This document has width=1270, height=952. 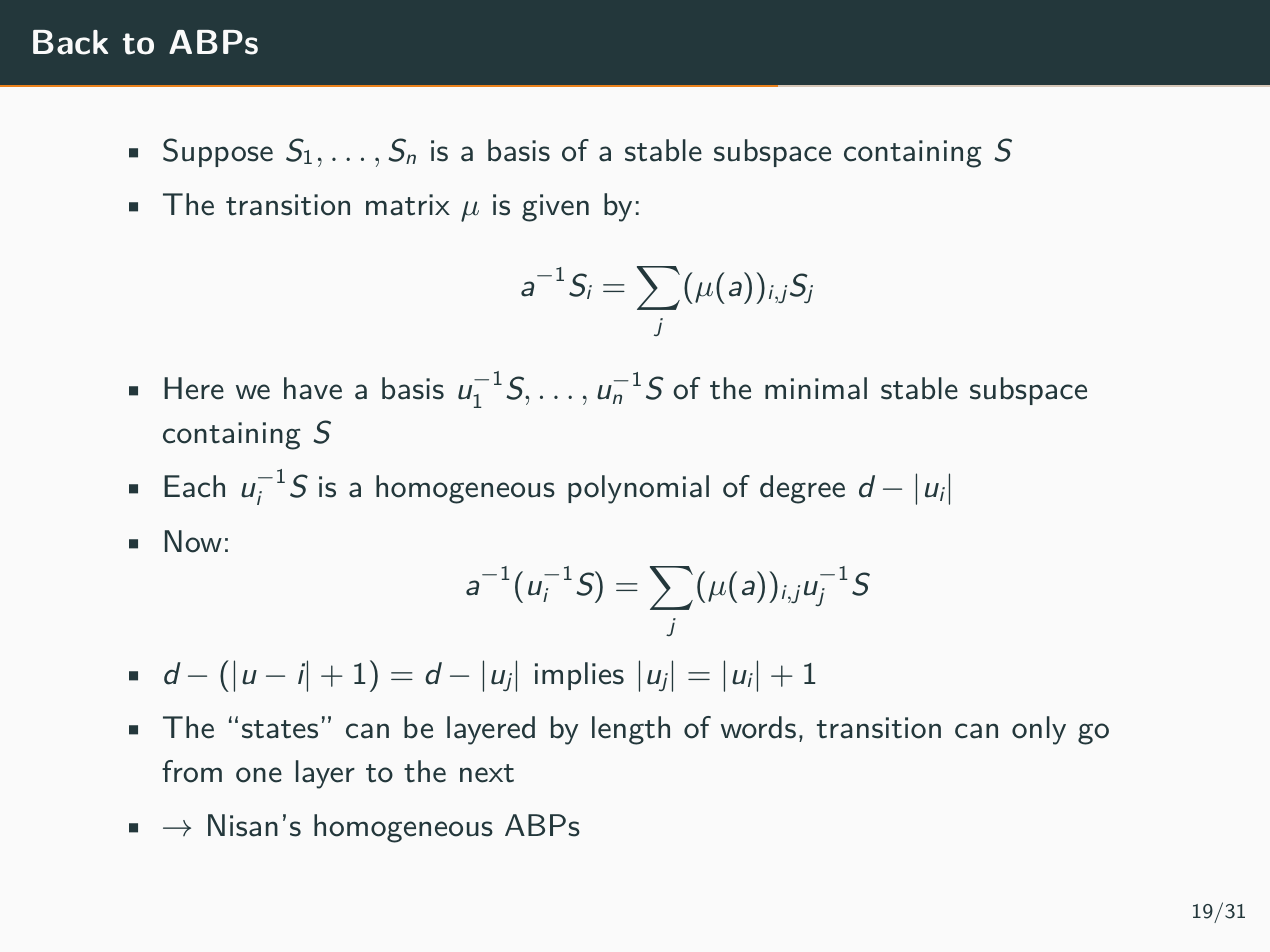 I want to click on from, so click(x=192, y=771).
